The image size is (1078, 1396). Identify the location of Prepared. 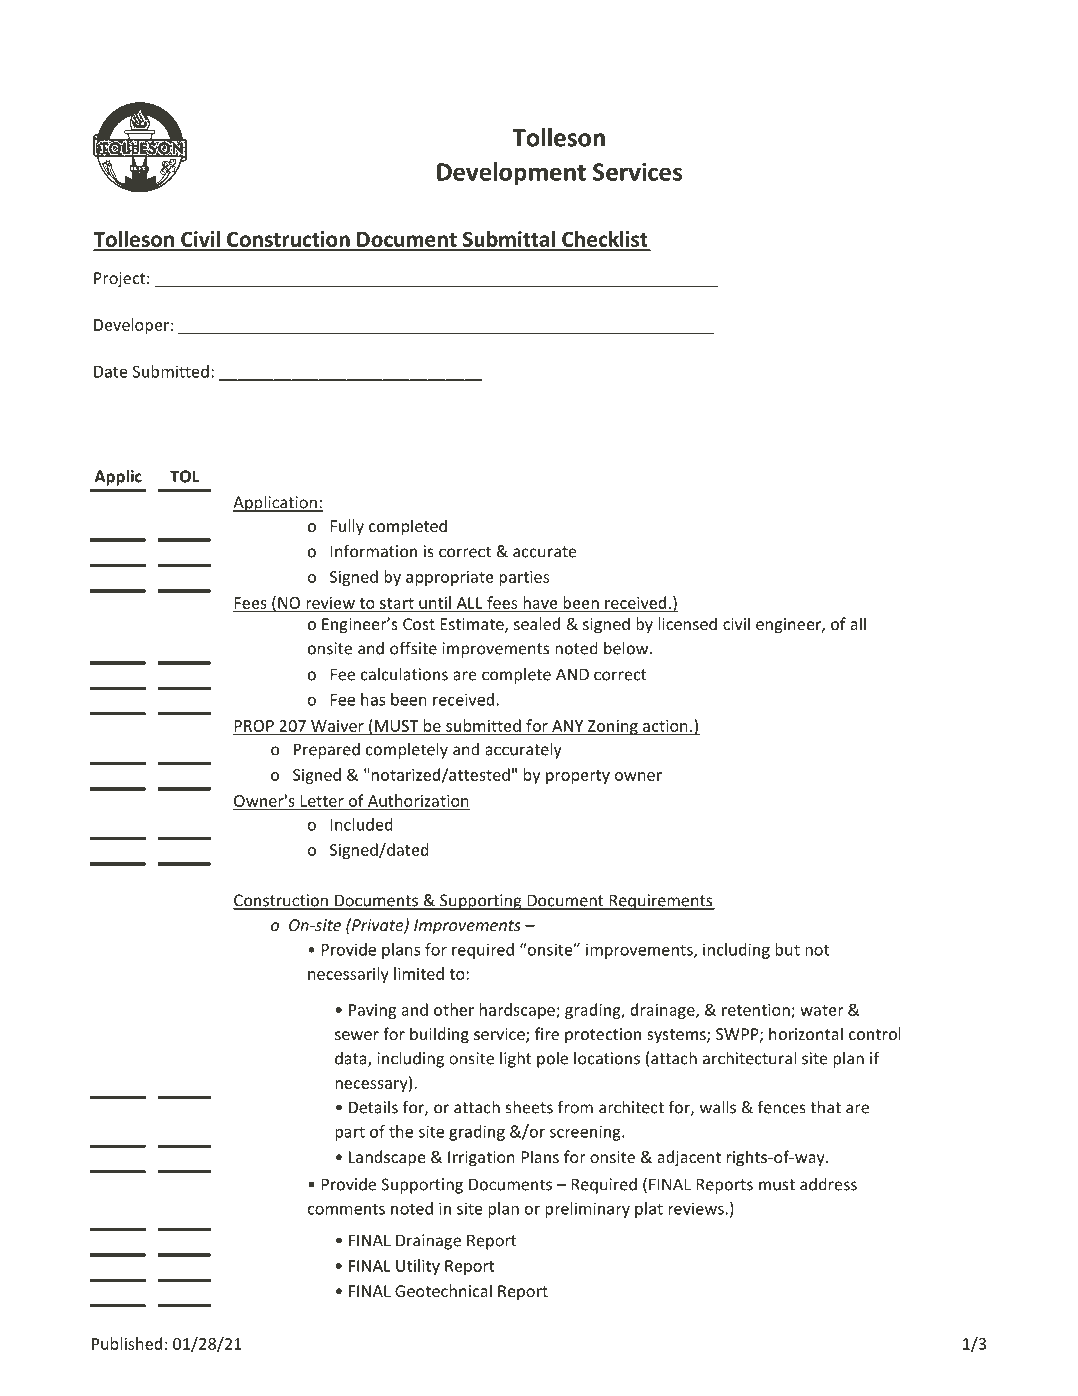
(327, 751).
